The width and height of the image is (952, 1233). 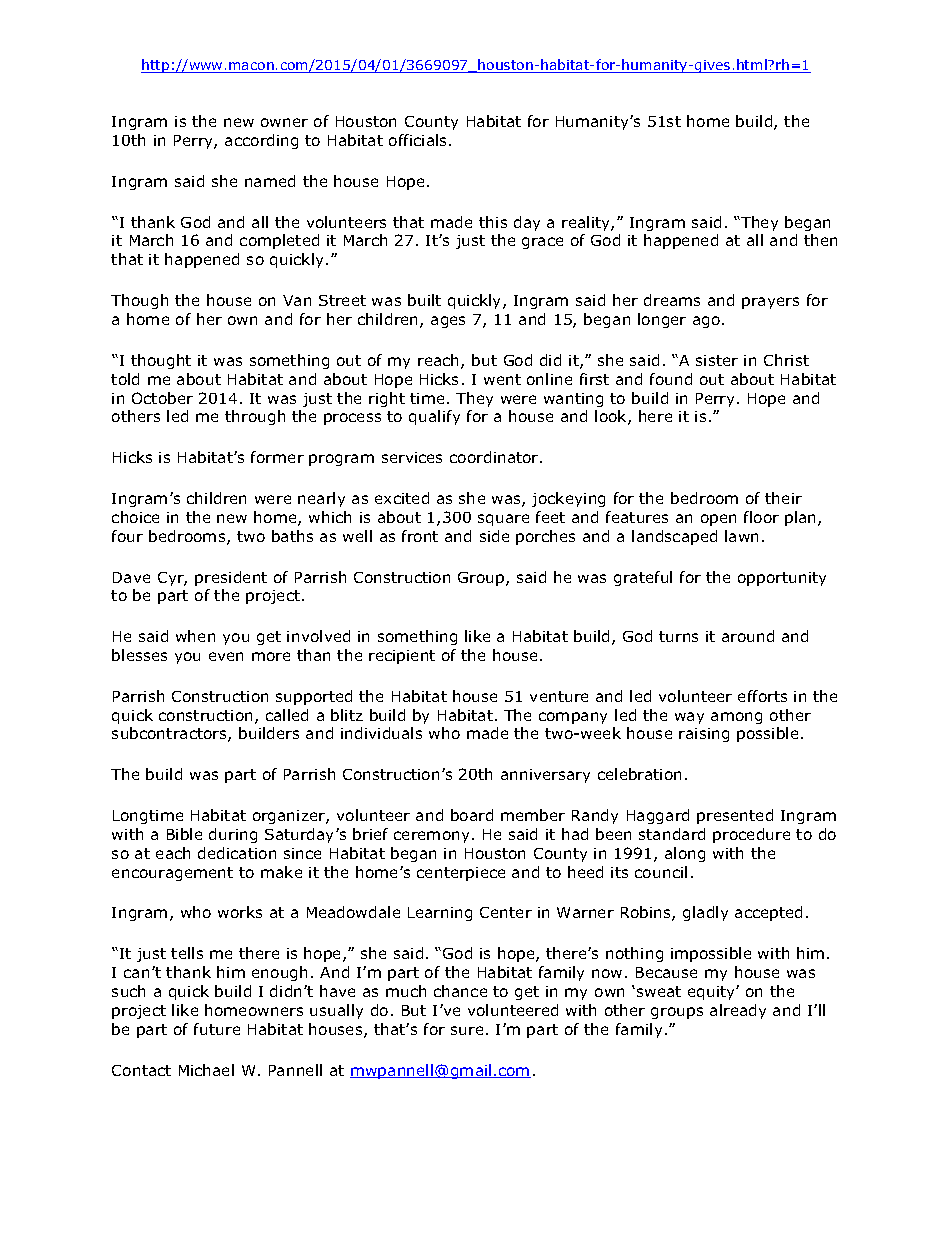 What do you see at coordinates (738, 1011) in the image?
I see `already` at bounding box center [738, 1011].
